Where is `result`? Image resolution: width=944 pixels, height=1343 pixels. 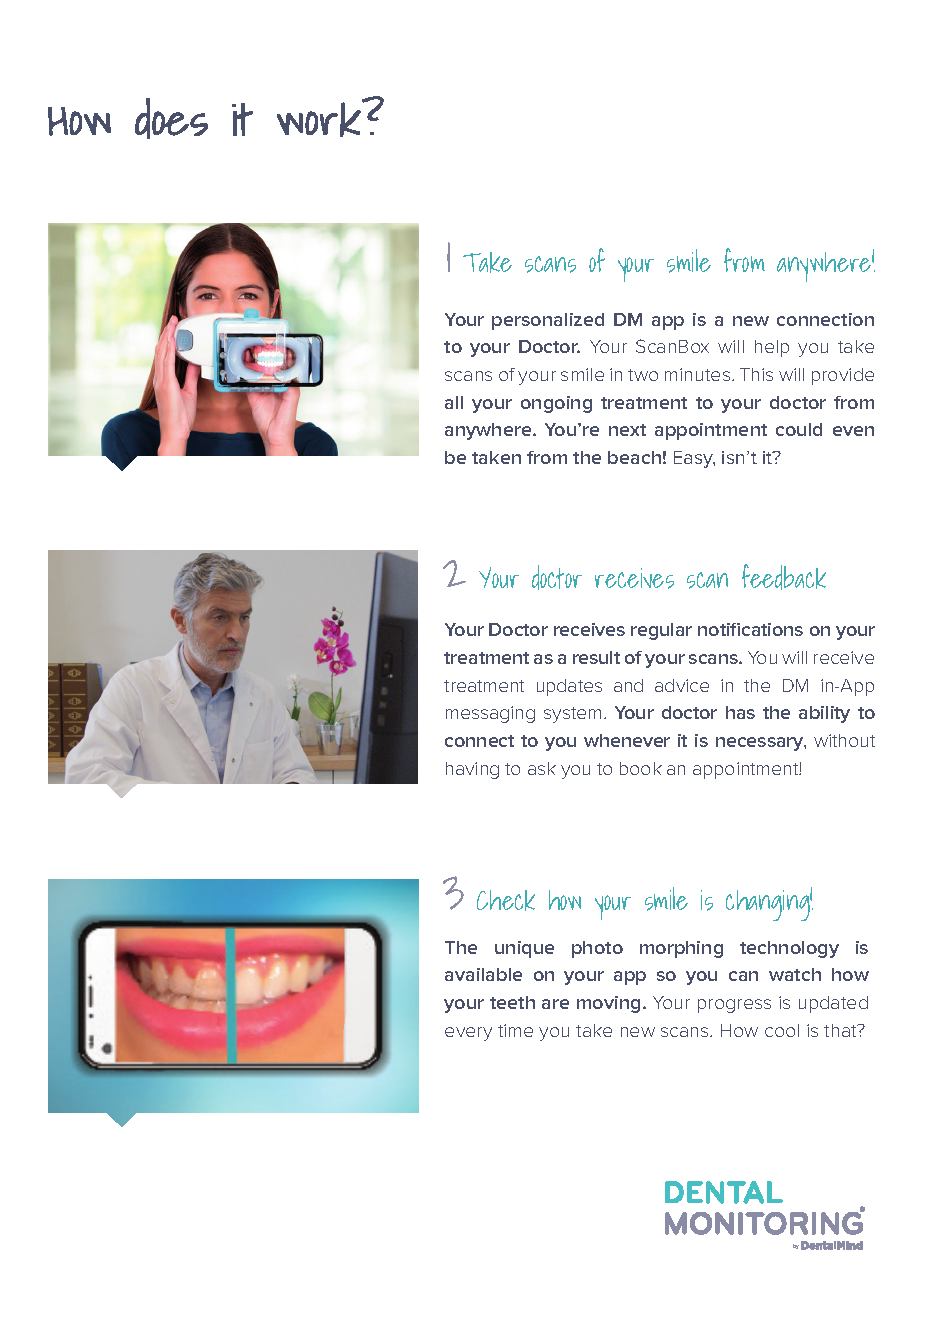
result is located at coordinates (596, 657).
